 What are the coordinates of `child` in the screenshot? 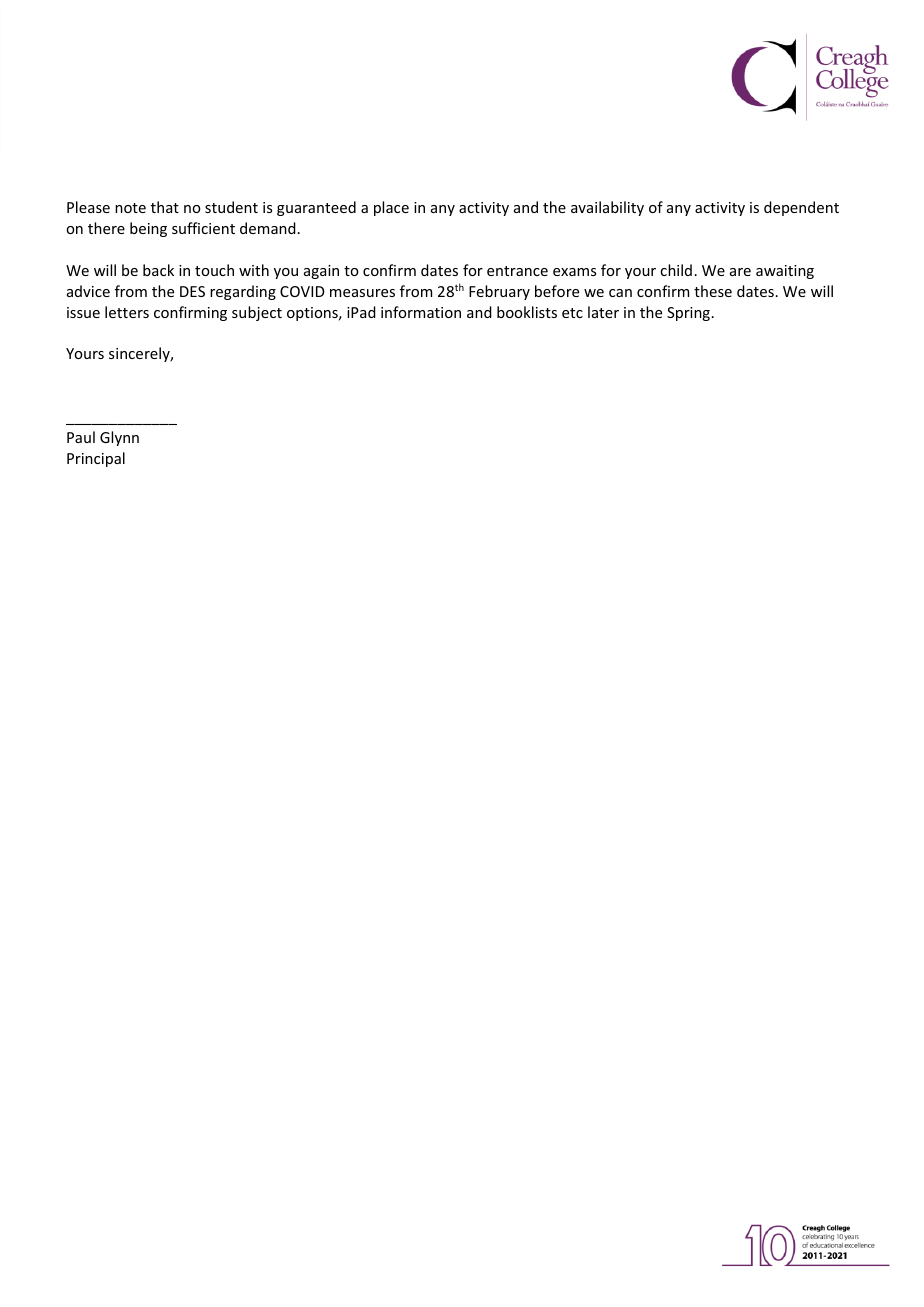 It's located at (676, 270).
